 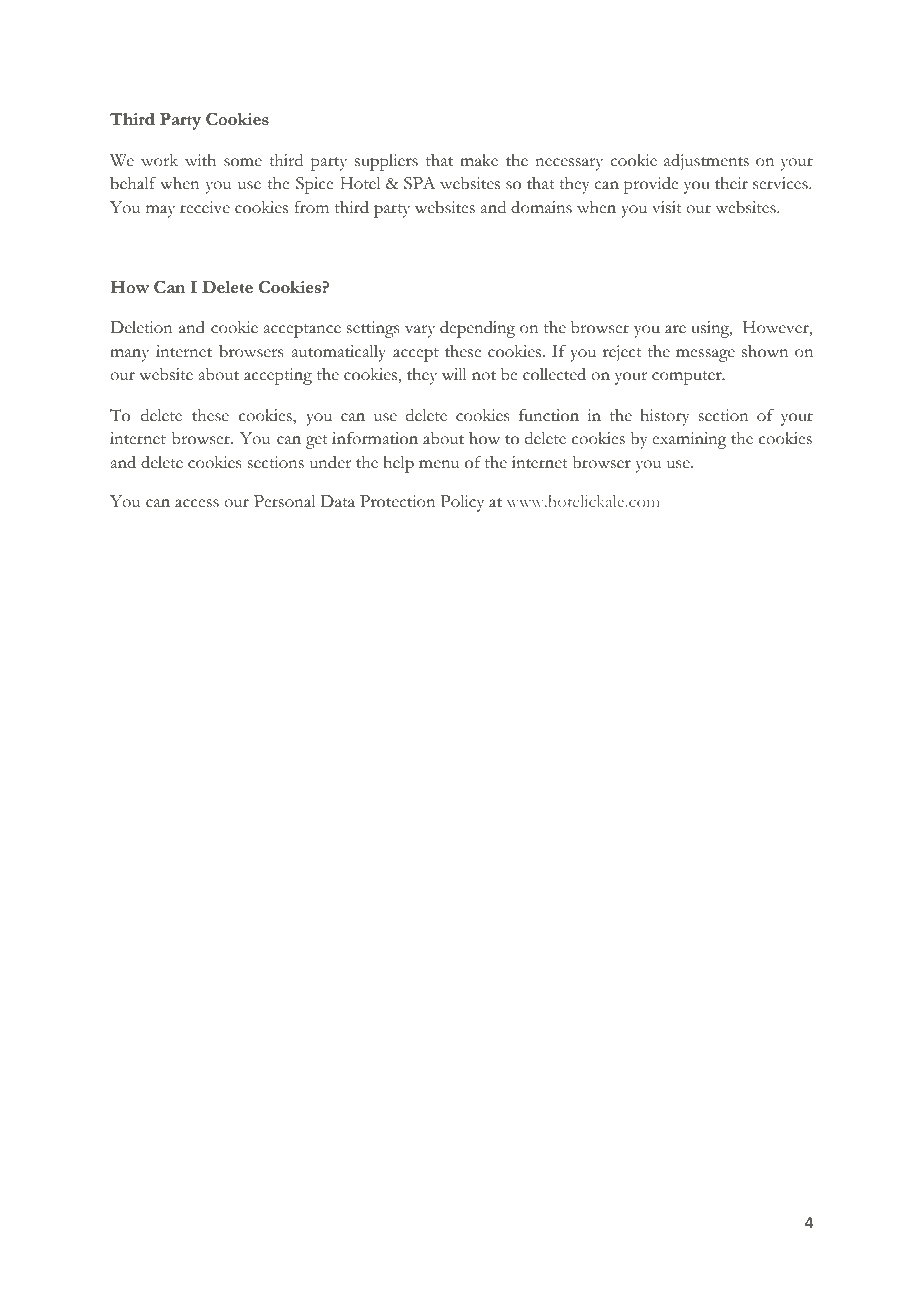 What do you see at coordinates (462, 503) in the page?
I see `Policy` at bounding box center [462, 503].
